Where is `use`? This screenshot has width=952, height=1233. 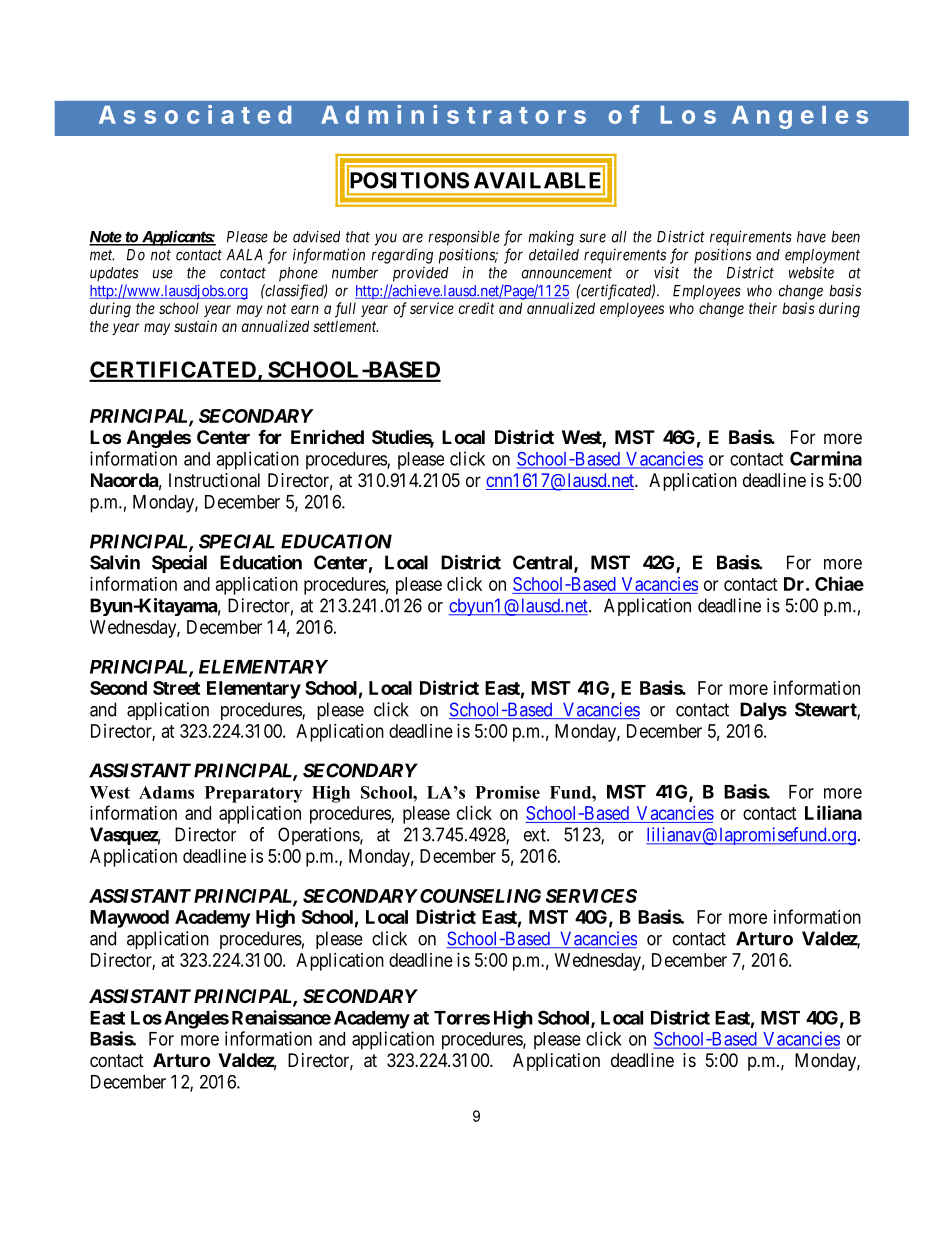 use is located at coordinates (163, 274).
